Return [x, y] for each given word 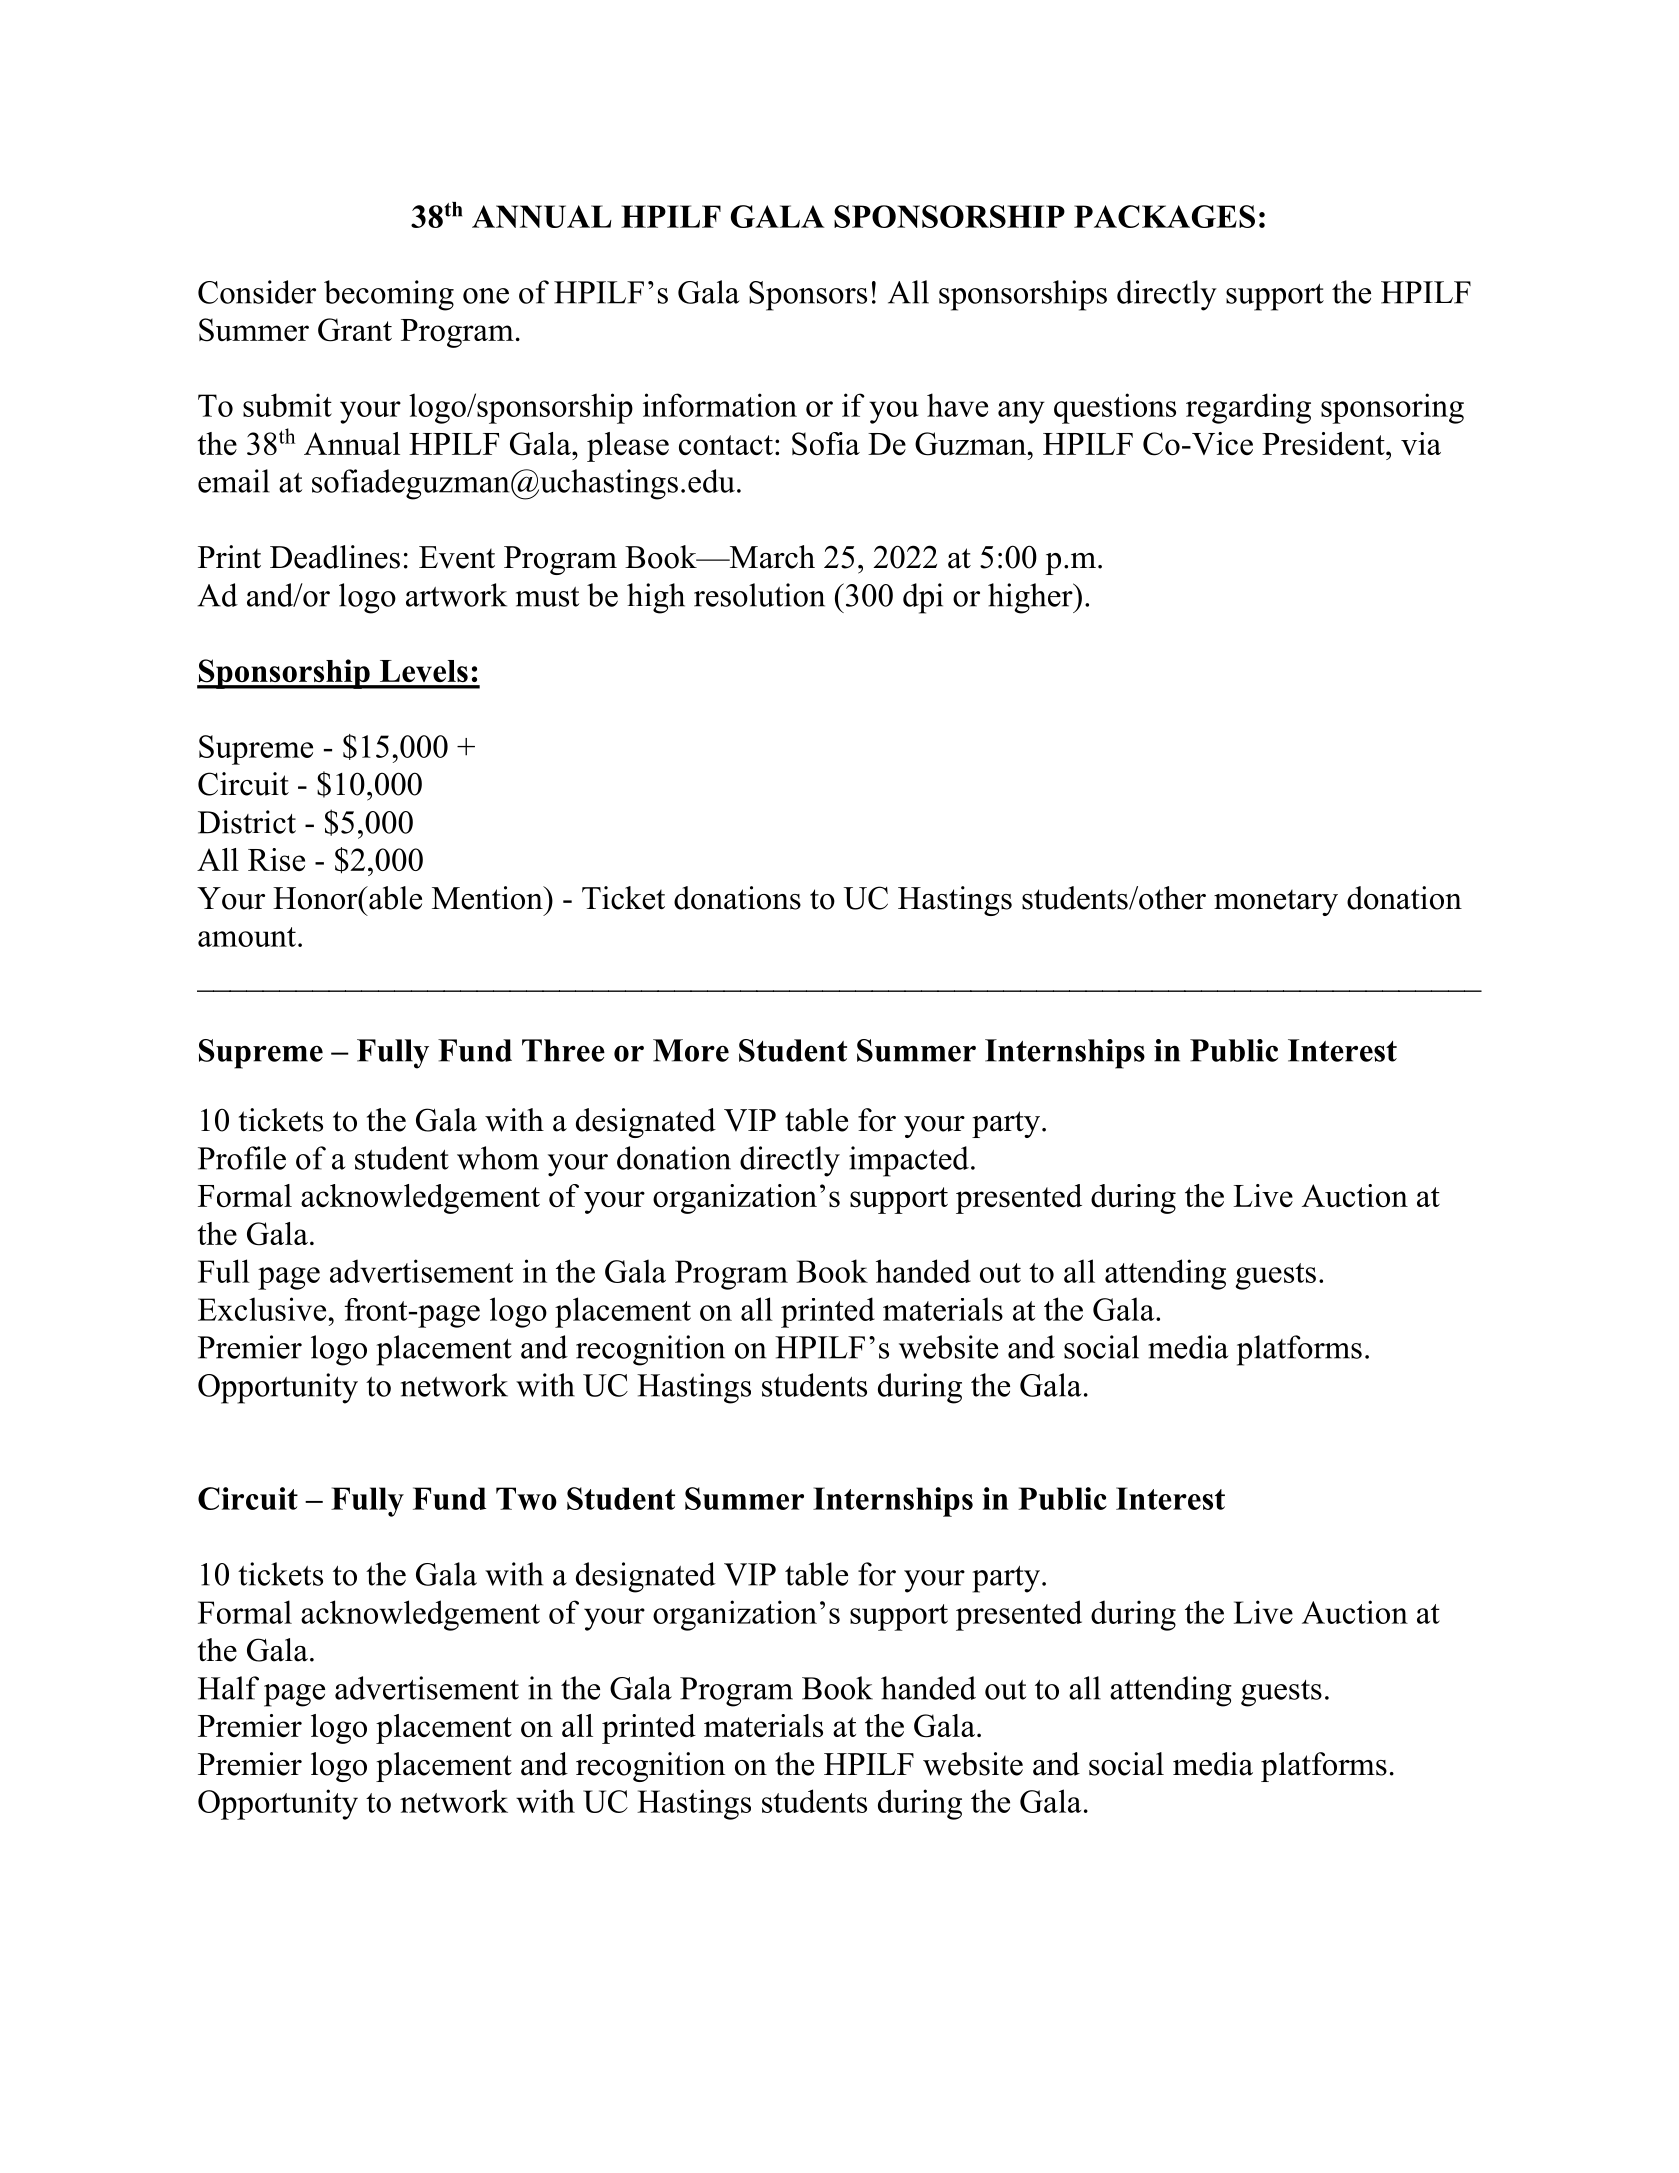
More [691, 1050]
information [720, 405]
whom [498, 1158]
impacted [909, 1161]
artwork [456, 595]
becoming [389, 295]
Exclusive [262, 1309]
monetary [1276, 903]
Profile [242, 1158]
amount [247, 937]
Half [228, 1688]
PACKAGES [1164, 216]
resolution [759, 595]
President [1324, 443]
